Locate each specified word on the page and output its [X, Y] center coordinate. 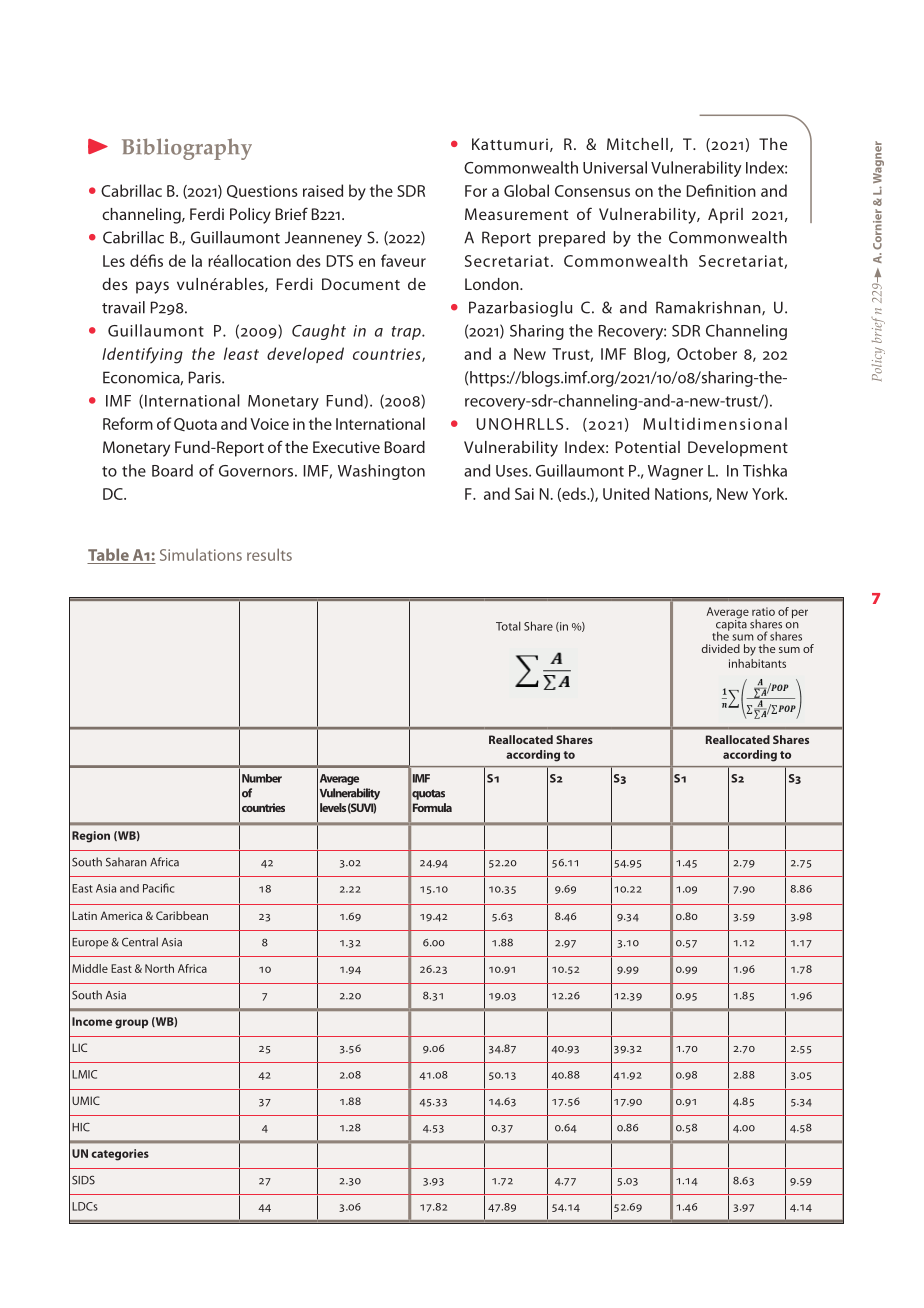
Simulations [201, 555]
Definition [721, 190]
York [769, 493]
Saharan [126, 862]
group [131, 1024]
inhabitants [757, 663]
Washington [381, 472]
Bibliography [187, 149]
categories [120, 1155]
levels [333, 807]
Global [526, 190]
